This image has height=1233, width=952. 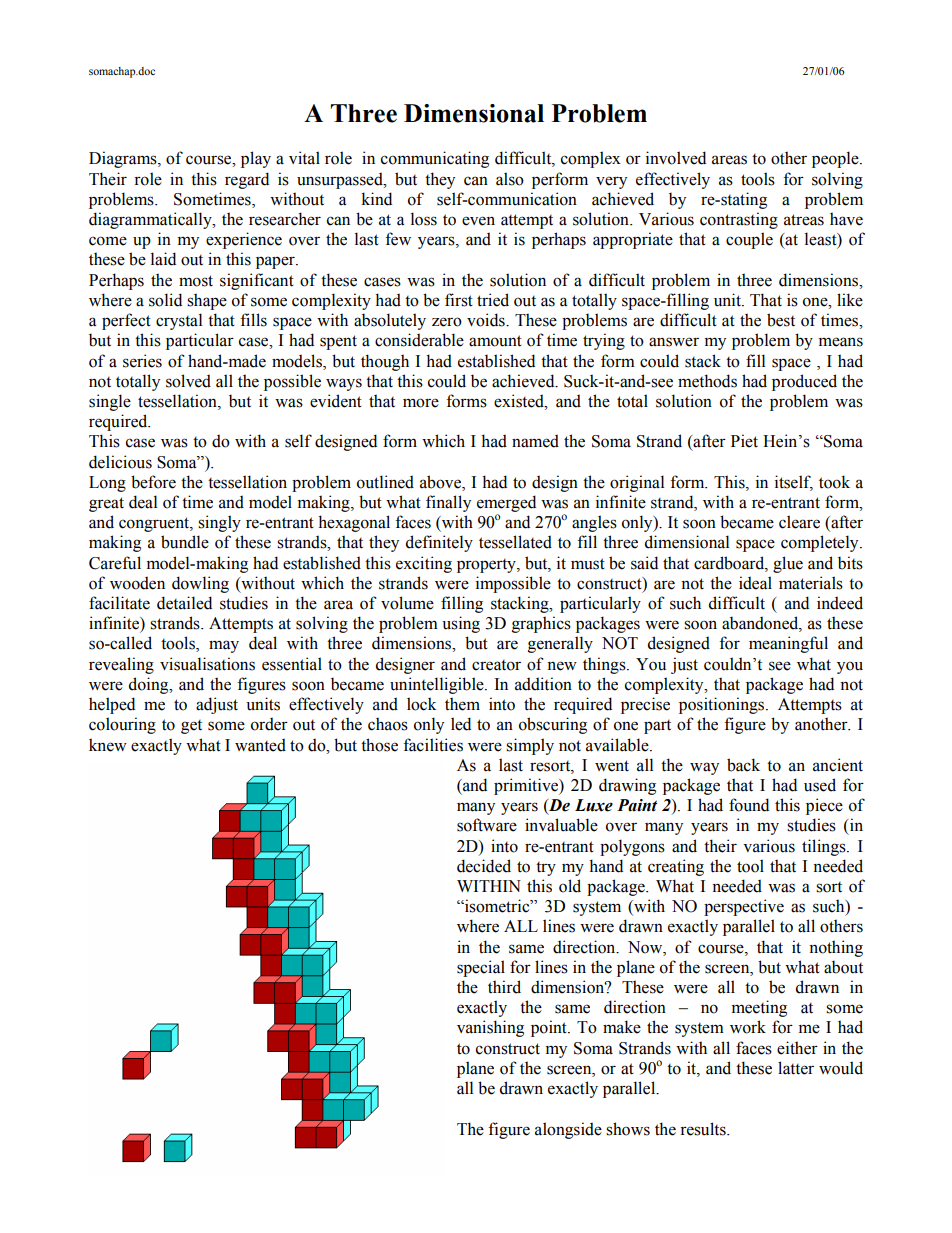 What do you see at coordinates (188, 381) in the image?
I see `solved` at bounding box center [188, 381].
